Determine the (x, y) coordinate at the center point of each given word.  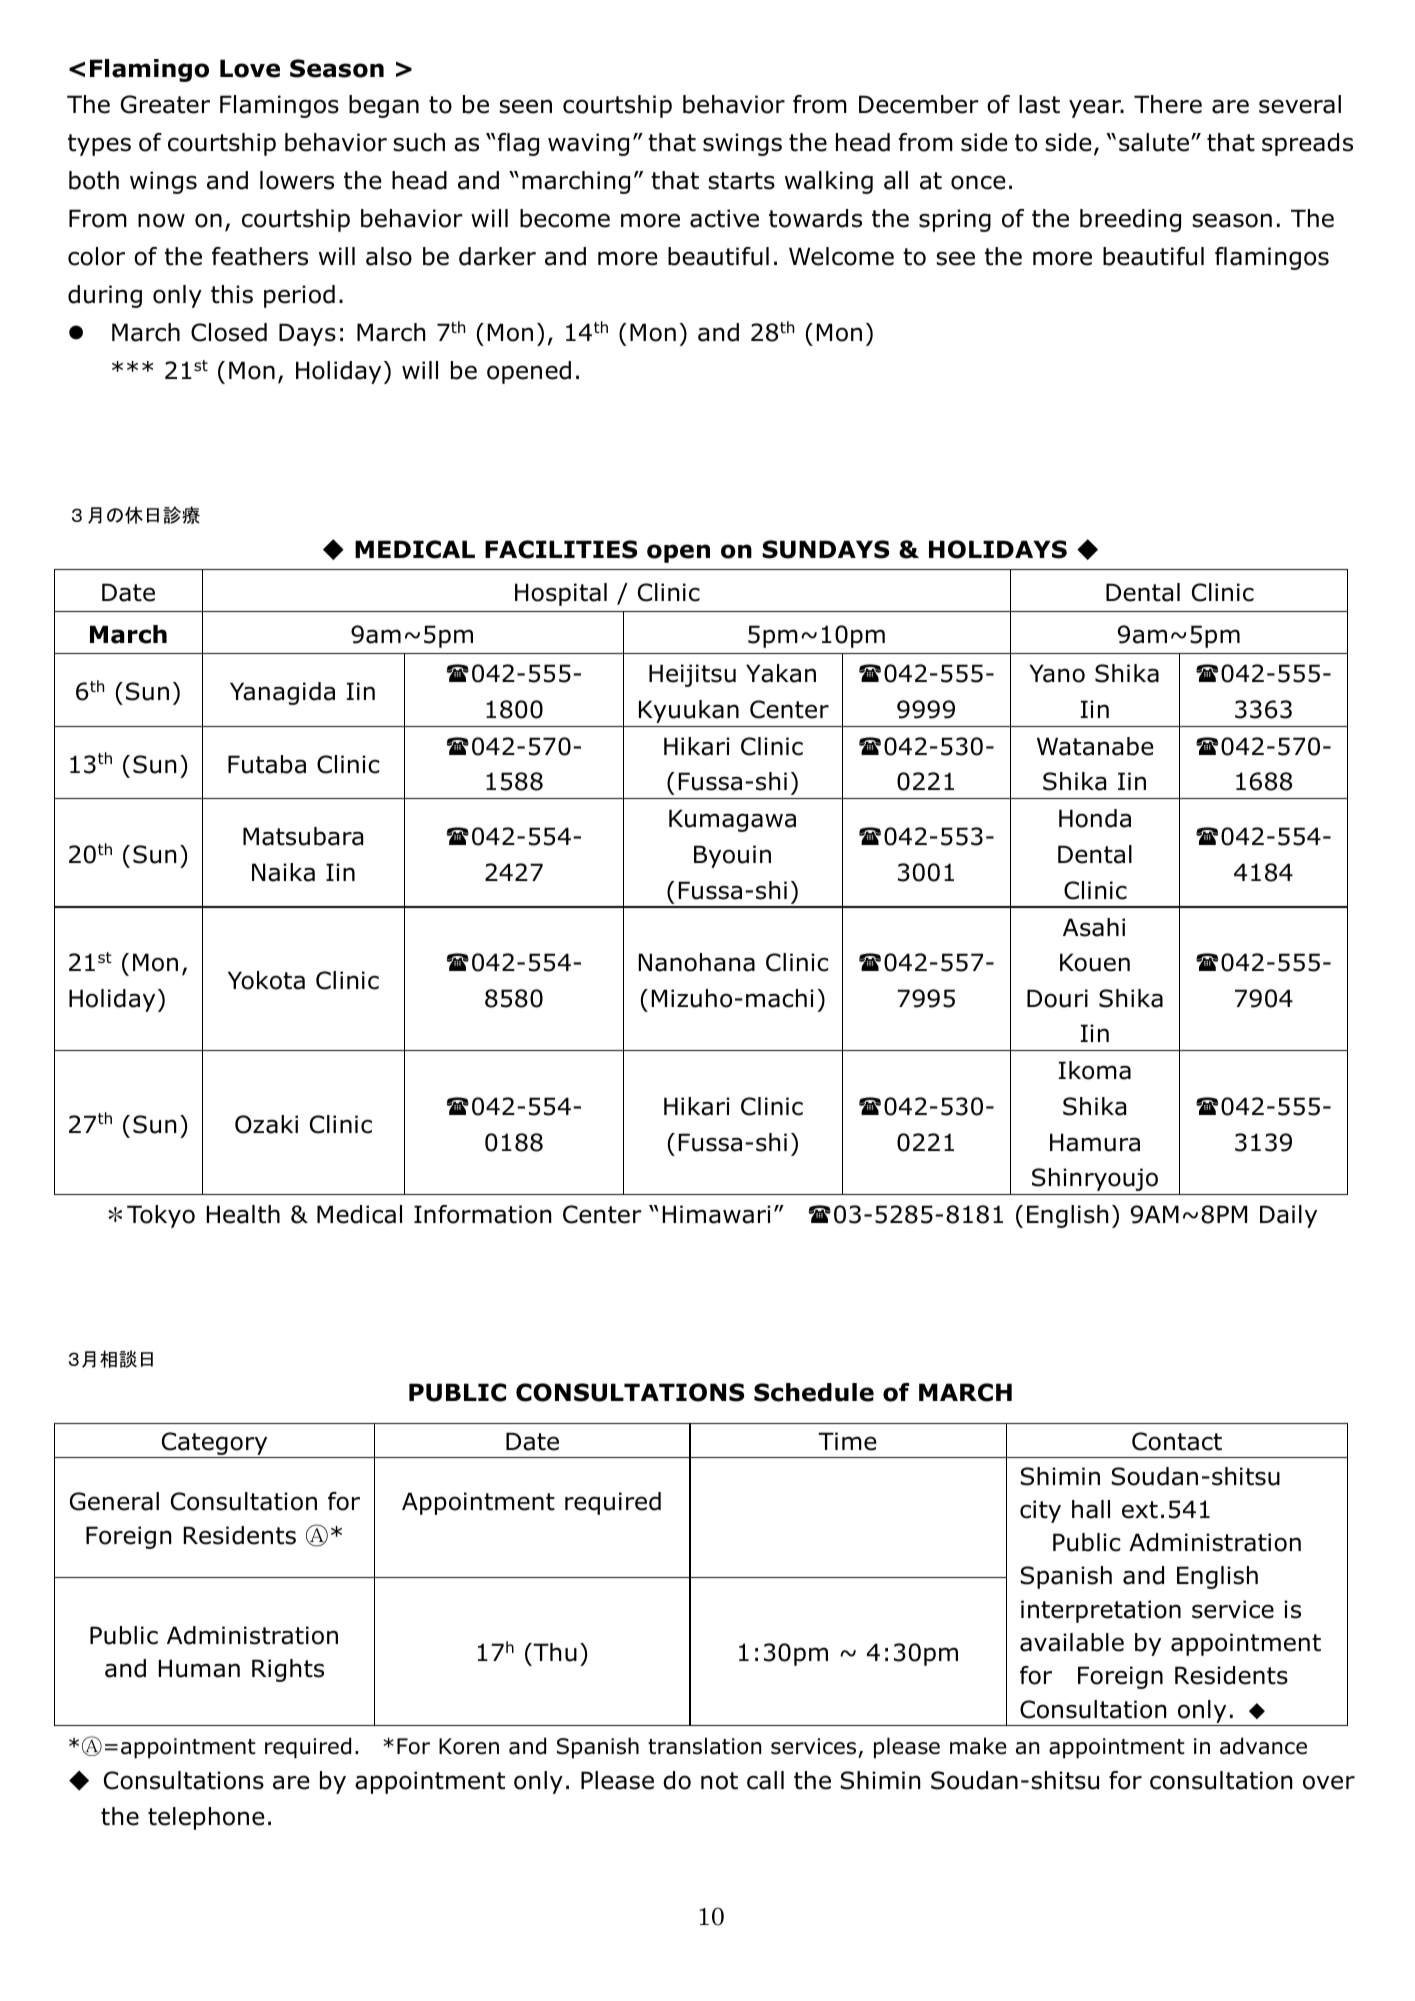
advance (1263, 1746)
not (719, 1781)
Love (250, 68)
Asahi (1094, 927)
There (1168, 104)
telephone (206, 1818)
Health (243, 1214)
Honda (1095, 818)
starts (741, 181)
